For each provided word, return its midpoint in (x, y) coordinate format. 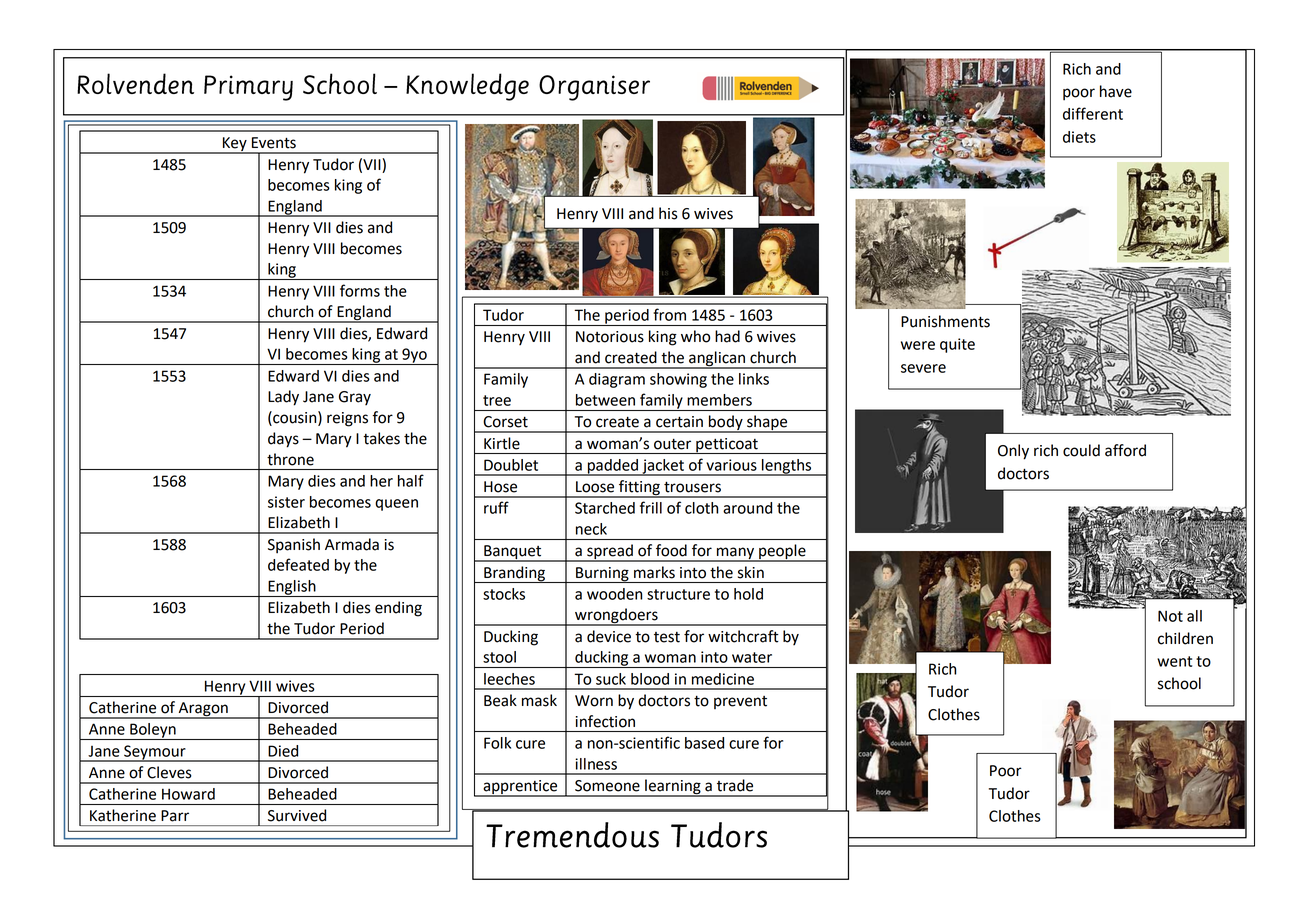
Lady (283, 398)
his (668, 213)
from (669, 314)
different (1093, 113)
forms (360, 290)
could (1081, 450)
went (1174, 661)
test (667, 637)
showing (678, 380)
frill (651, 507)
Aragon (203, 710)
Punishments (945, 321)
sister (286, 502)
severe (923, 368)
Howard (188, 794)
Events (274, 143)
